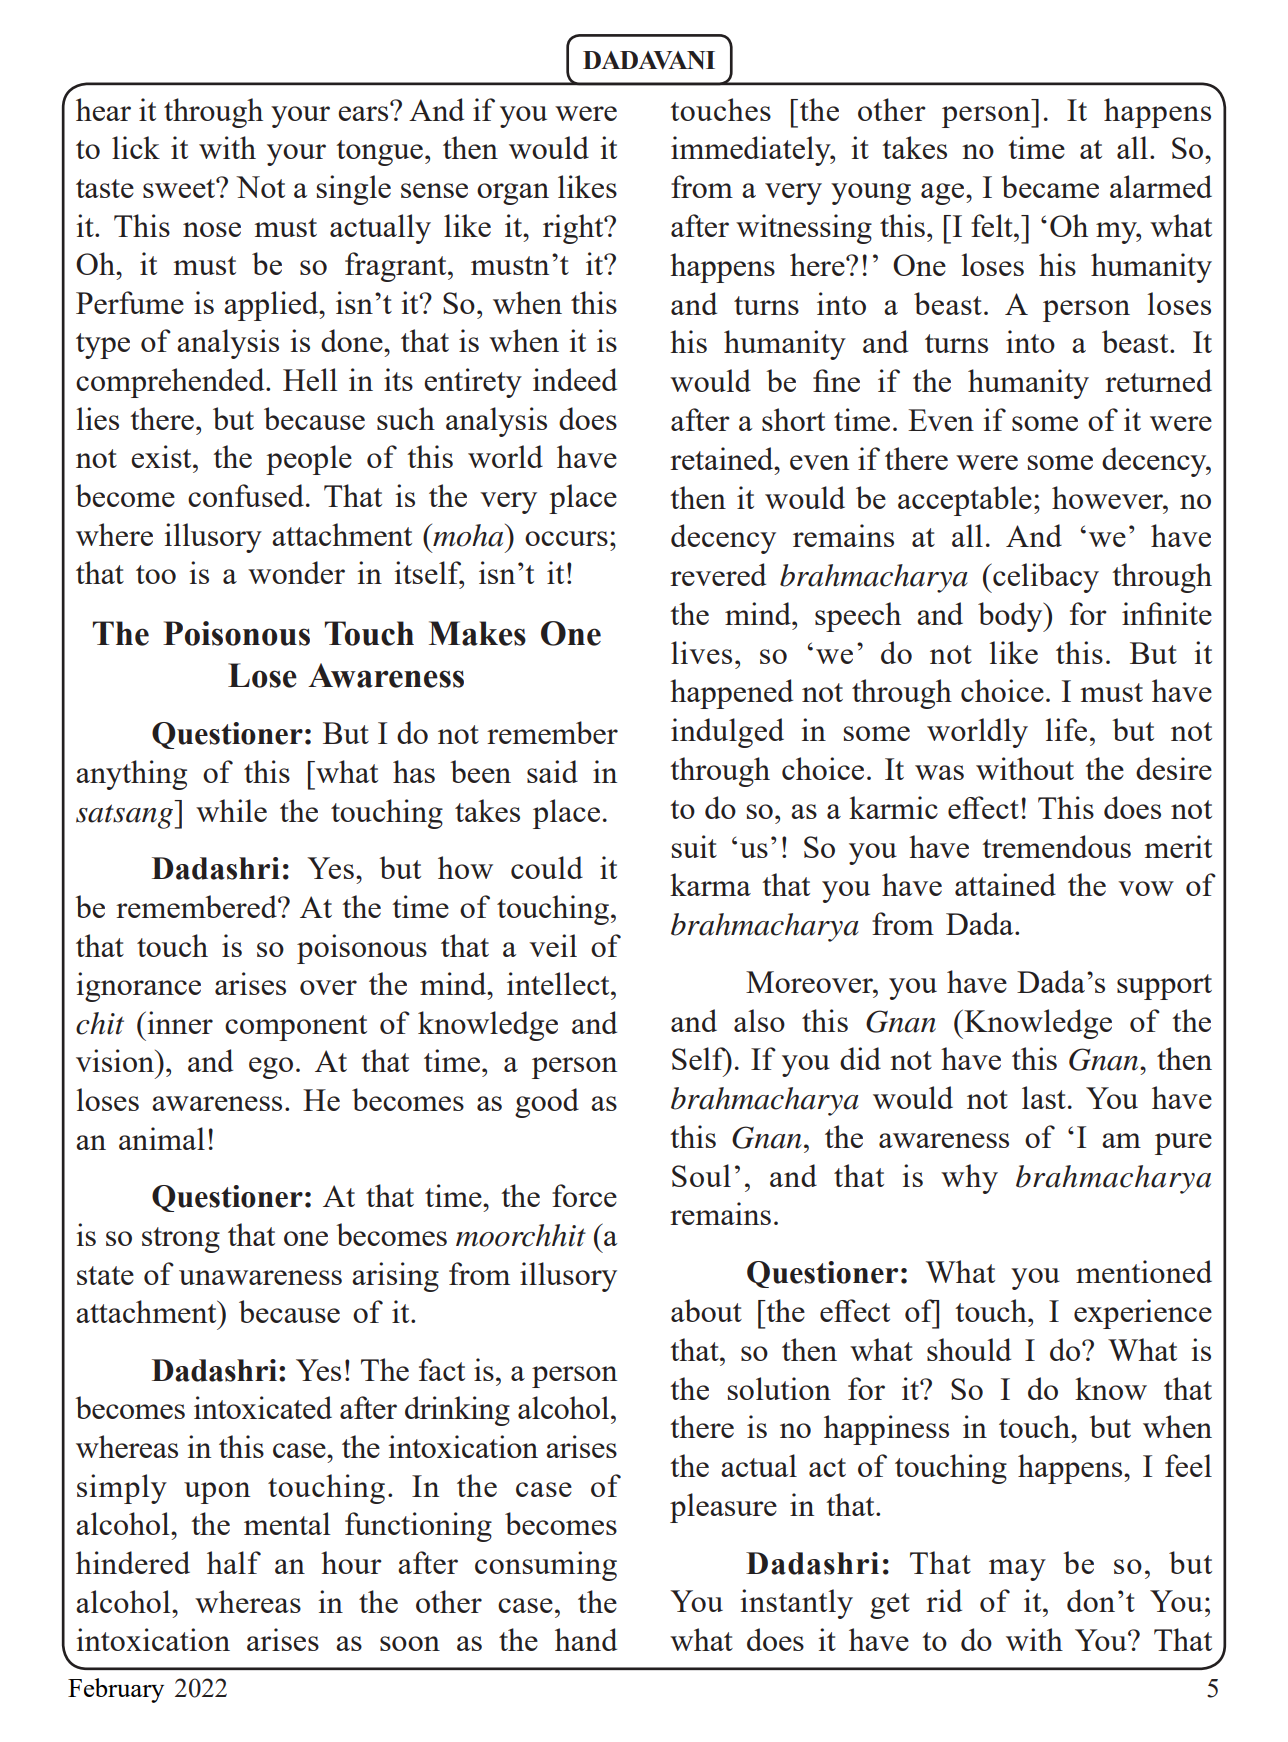 This image has width=1288, height=1742. What do you see at coordinates (586, 1639) in the image?
I see `hand` at bounding box center [586, 1639].
